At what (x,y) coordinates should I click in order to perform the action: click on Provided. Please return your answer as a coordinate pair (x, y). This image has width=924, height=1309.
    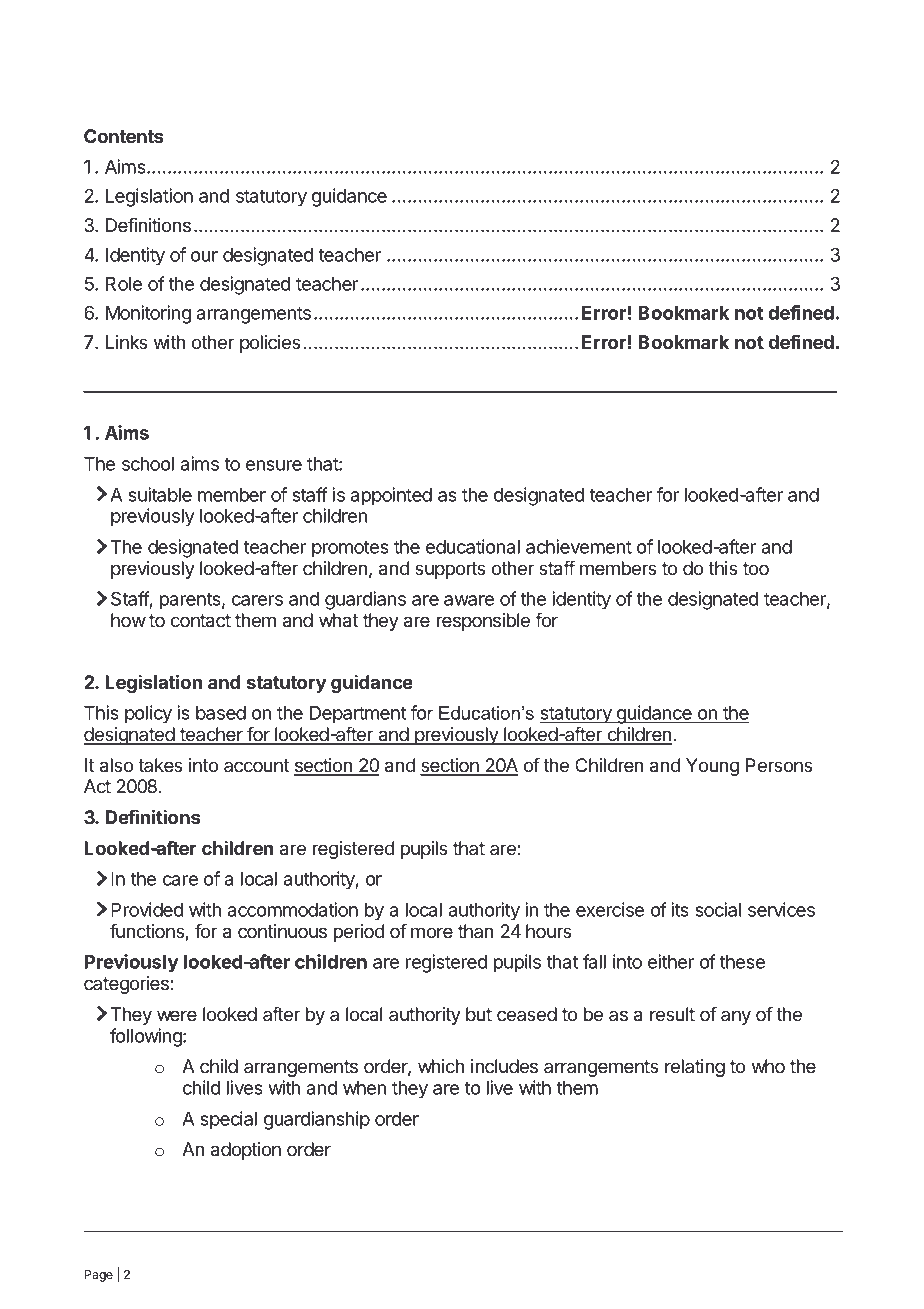
    Looking at the image, I should click on (147, 909).
